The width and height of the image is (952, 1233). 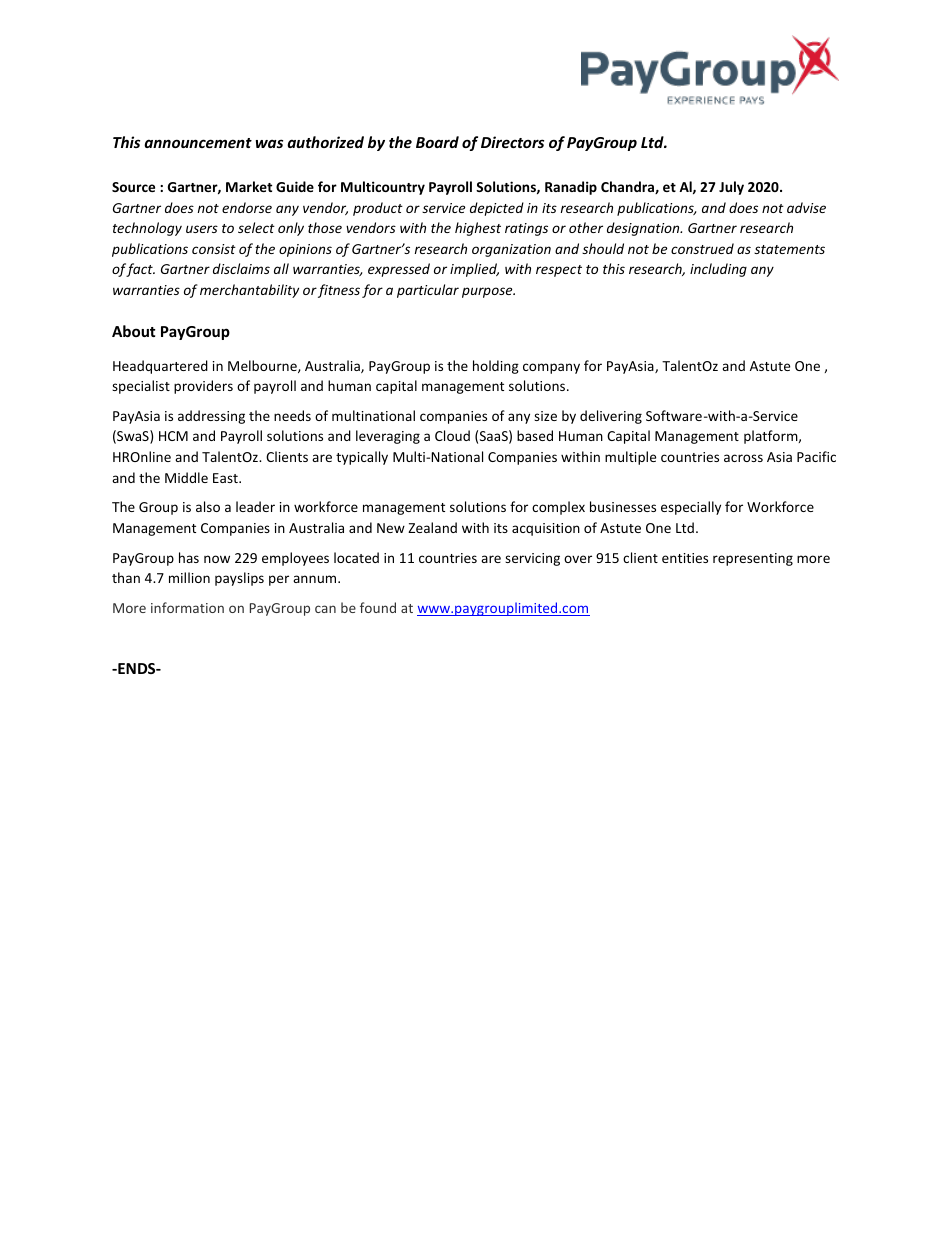 What do you see at coordinates (437, 142) in the image?
I see `Board` at bounding box center [437, 142].
